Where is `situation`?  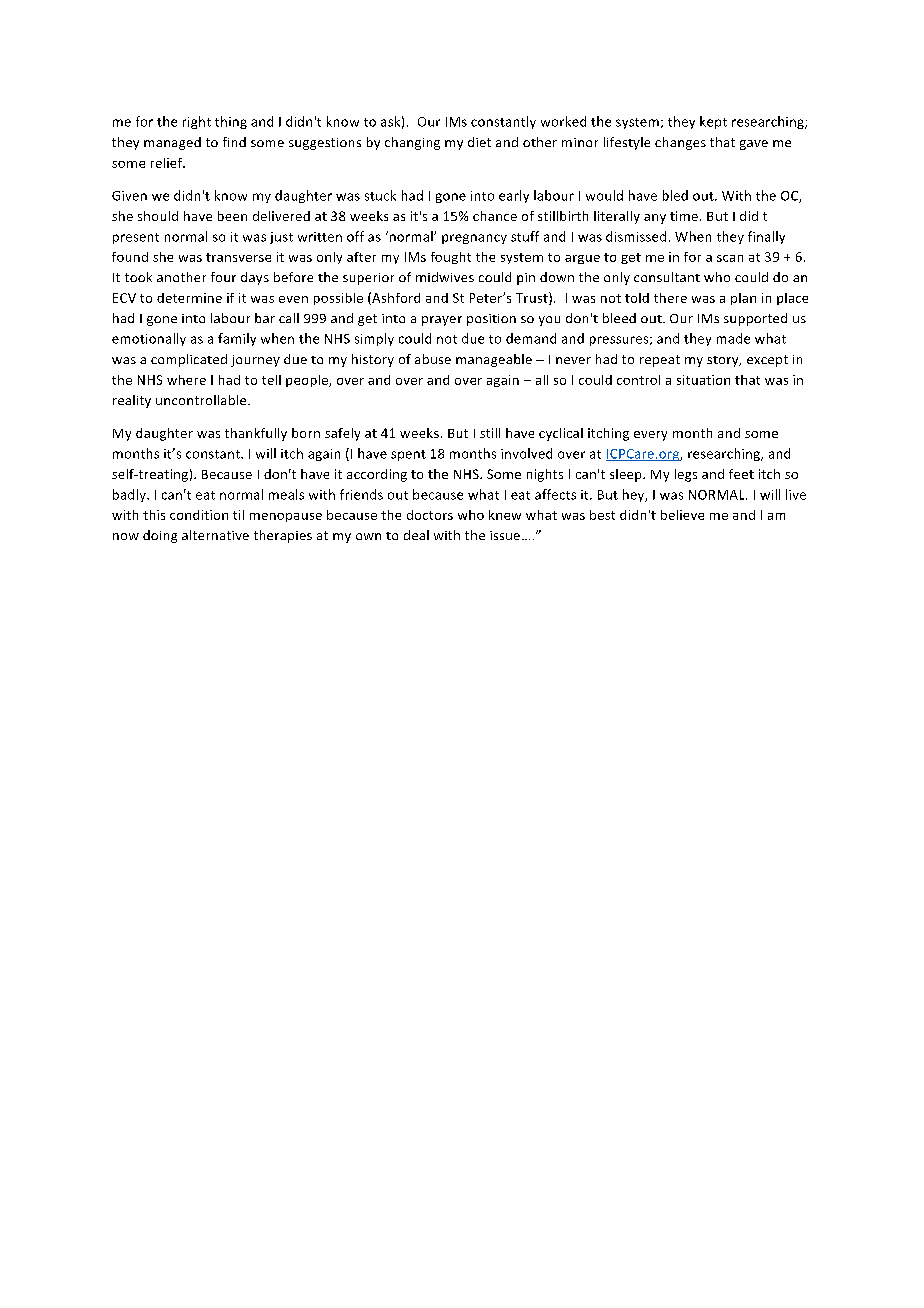
situation is located at coordinates (703, 380).
